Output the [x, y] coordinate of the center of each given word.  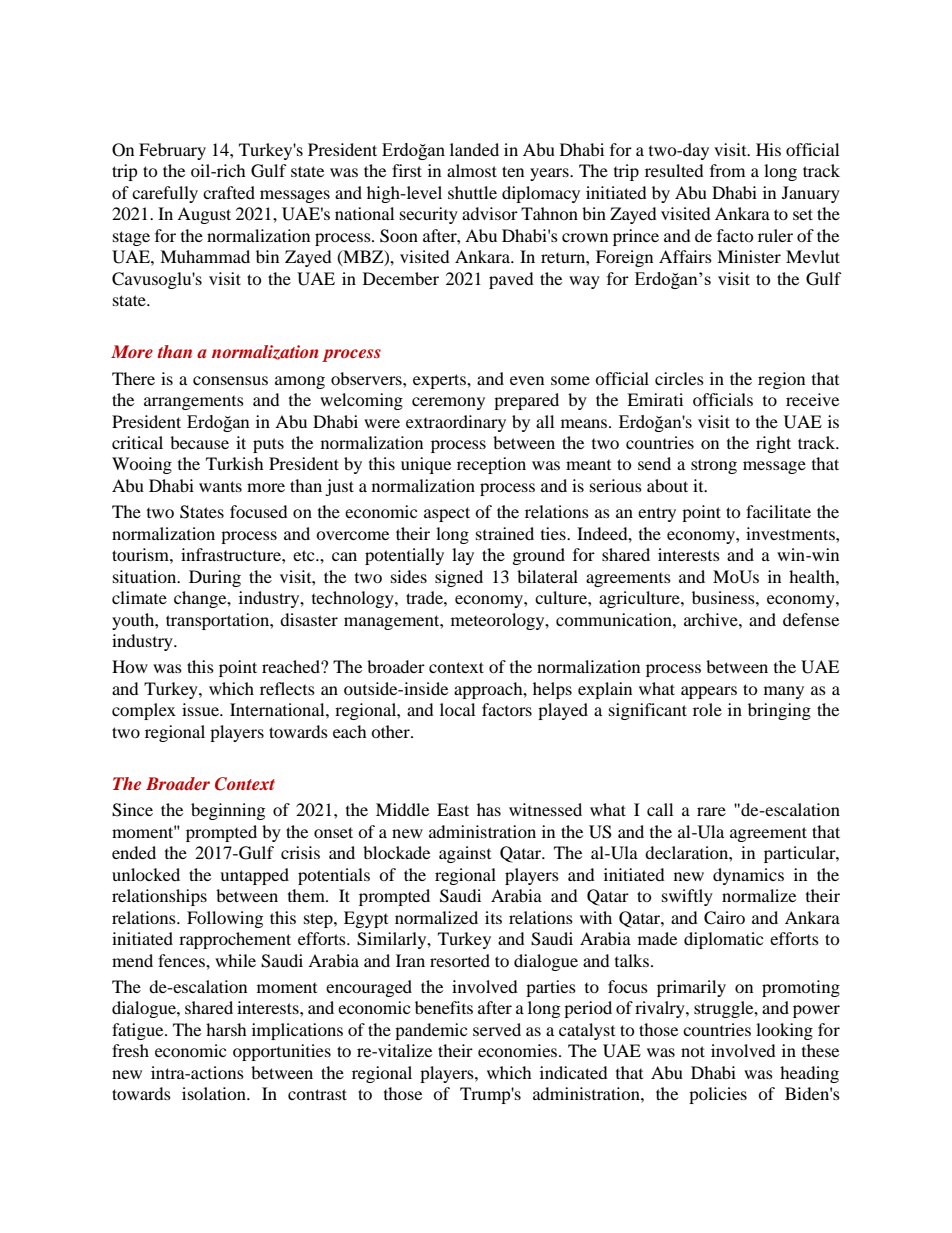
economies [519, 1050]
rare [711, 811]
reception [491, 465]
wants [220, 486]
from [727, 170]
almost [472, 170]
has [489, 809]
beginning [228, 811]
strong [714, 466]
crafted [229, 192]
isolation [215, 1093]
